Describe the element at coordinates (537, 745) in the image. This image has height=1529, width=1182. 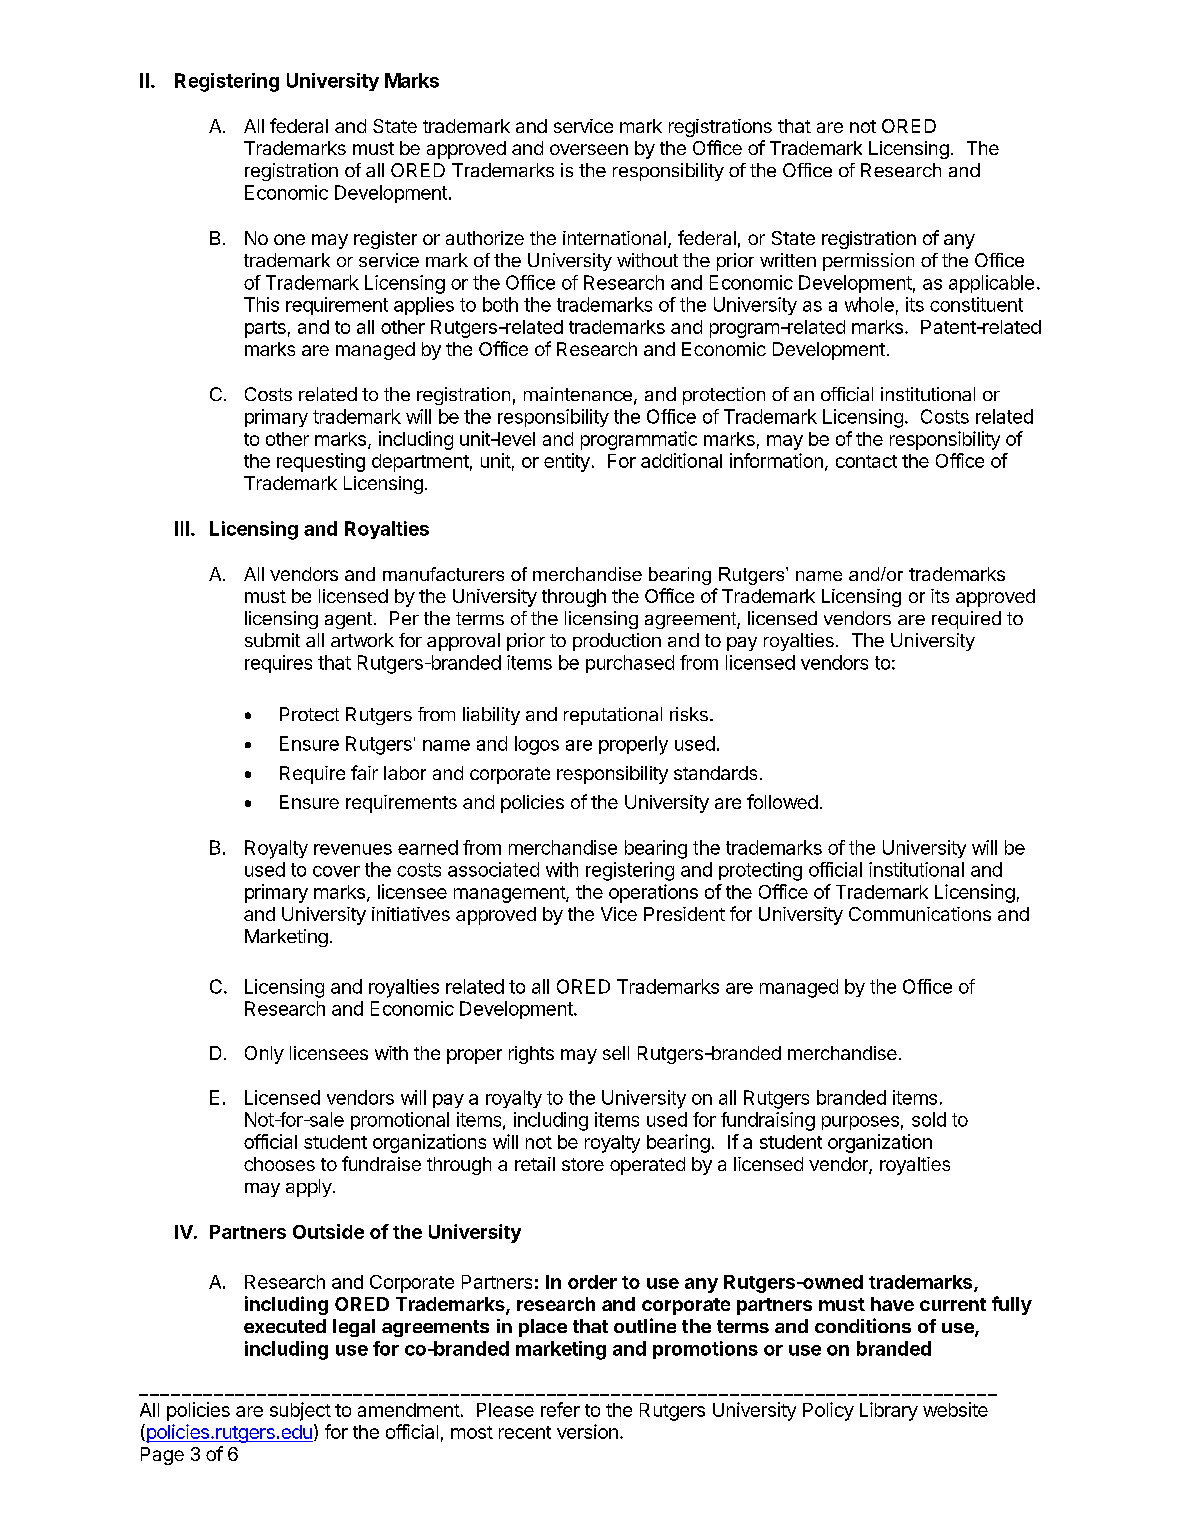
I see `logos` at that location.
